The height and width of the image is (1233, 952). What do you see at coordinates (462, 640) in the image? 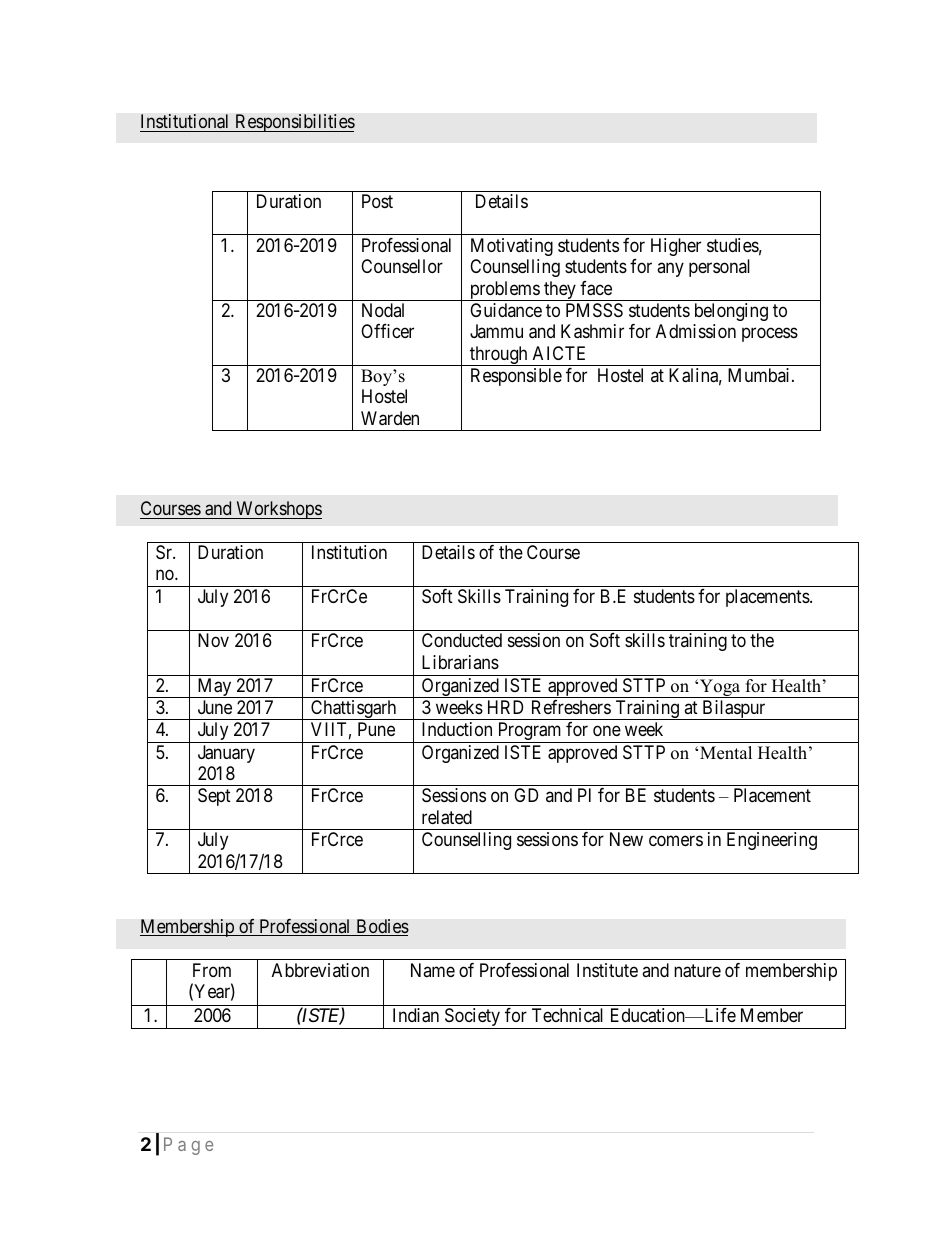
I see `Conducted` at bounding box center [462, 640].
